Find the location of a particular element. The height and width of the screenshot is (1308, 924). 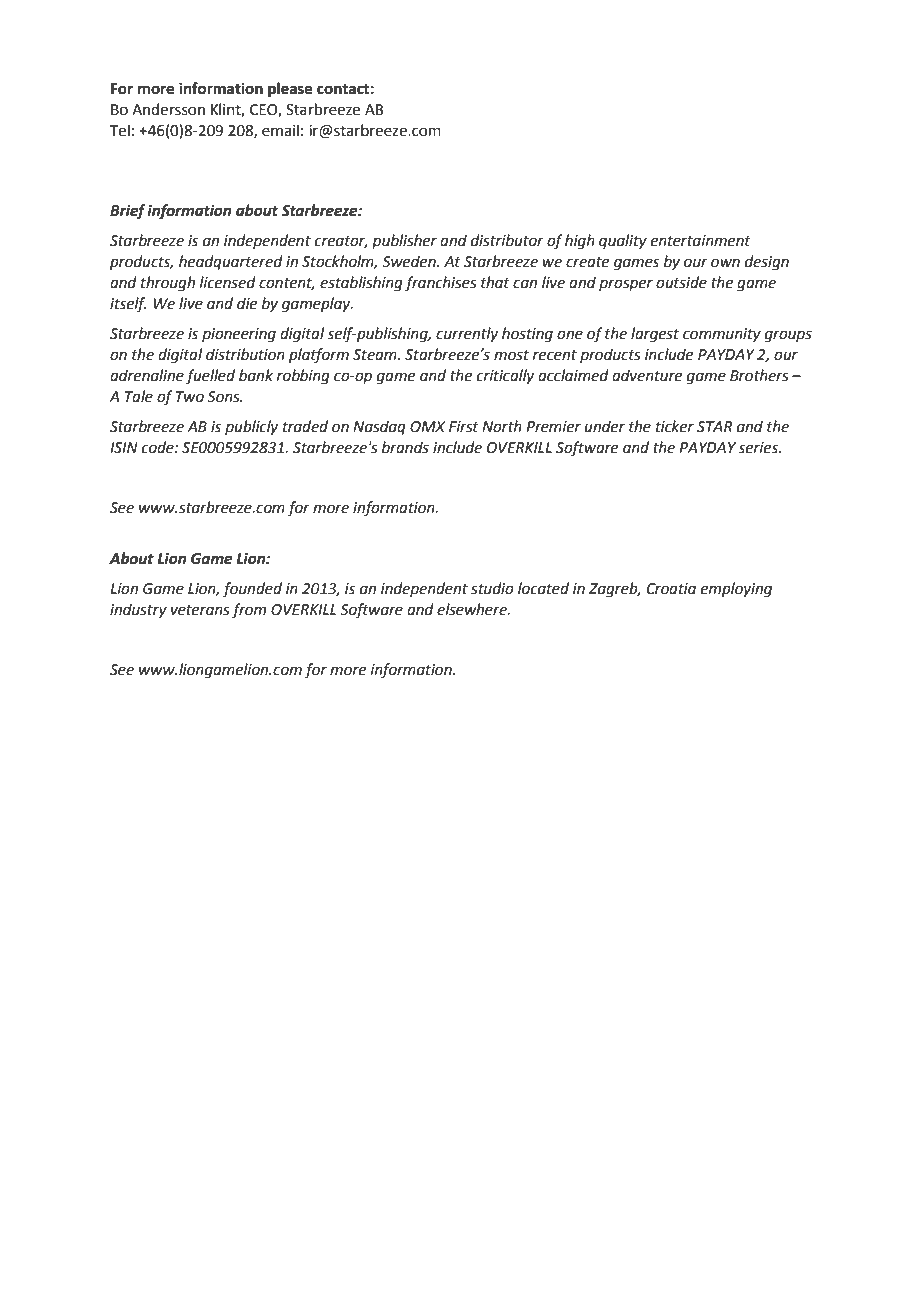

community is located at coordinates (722, 335).
